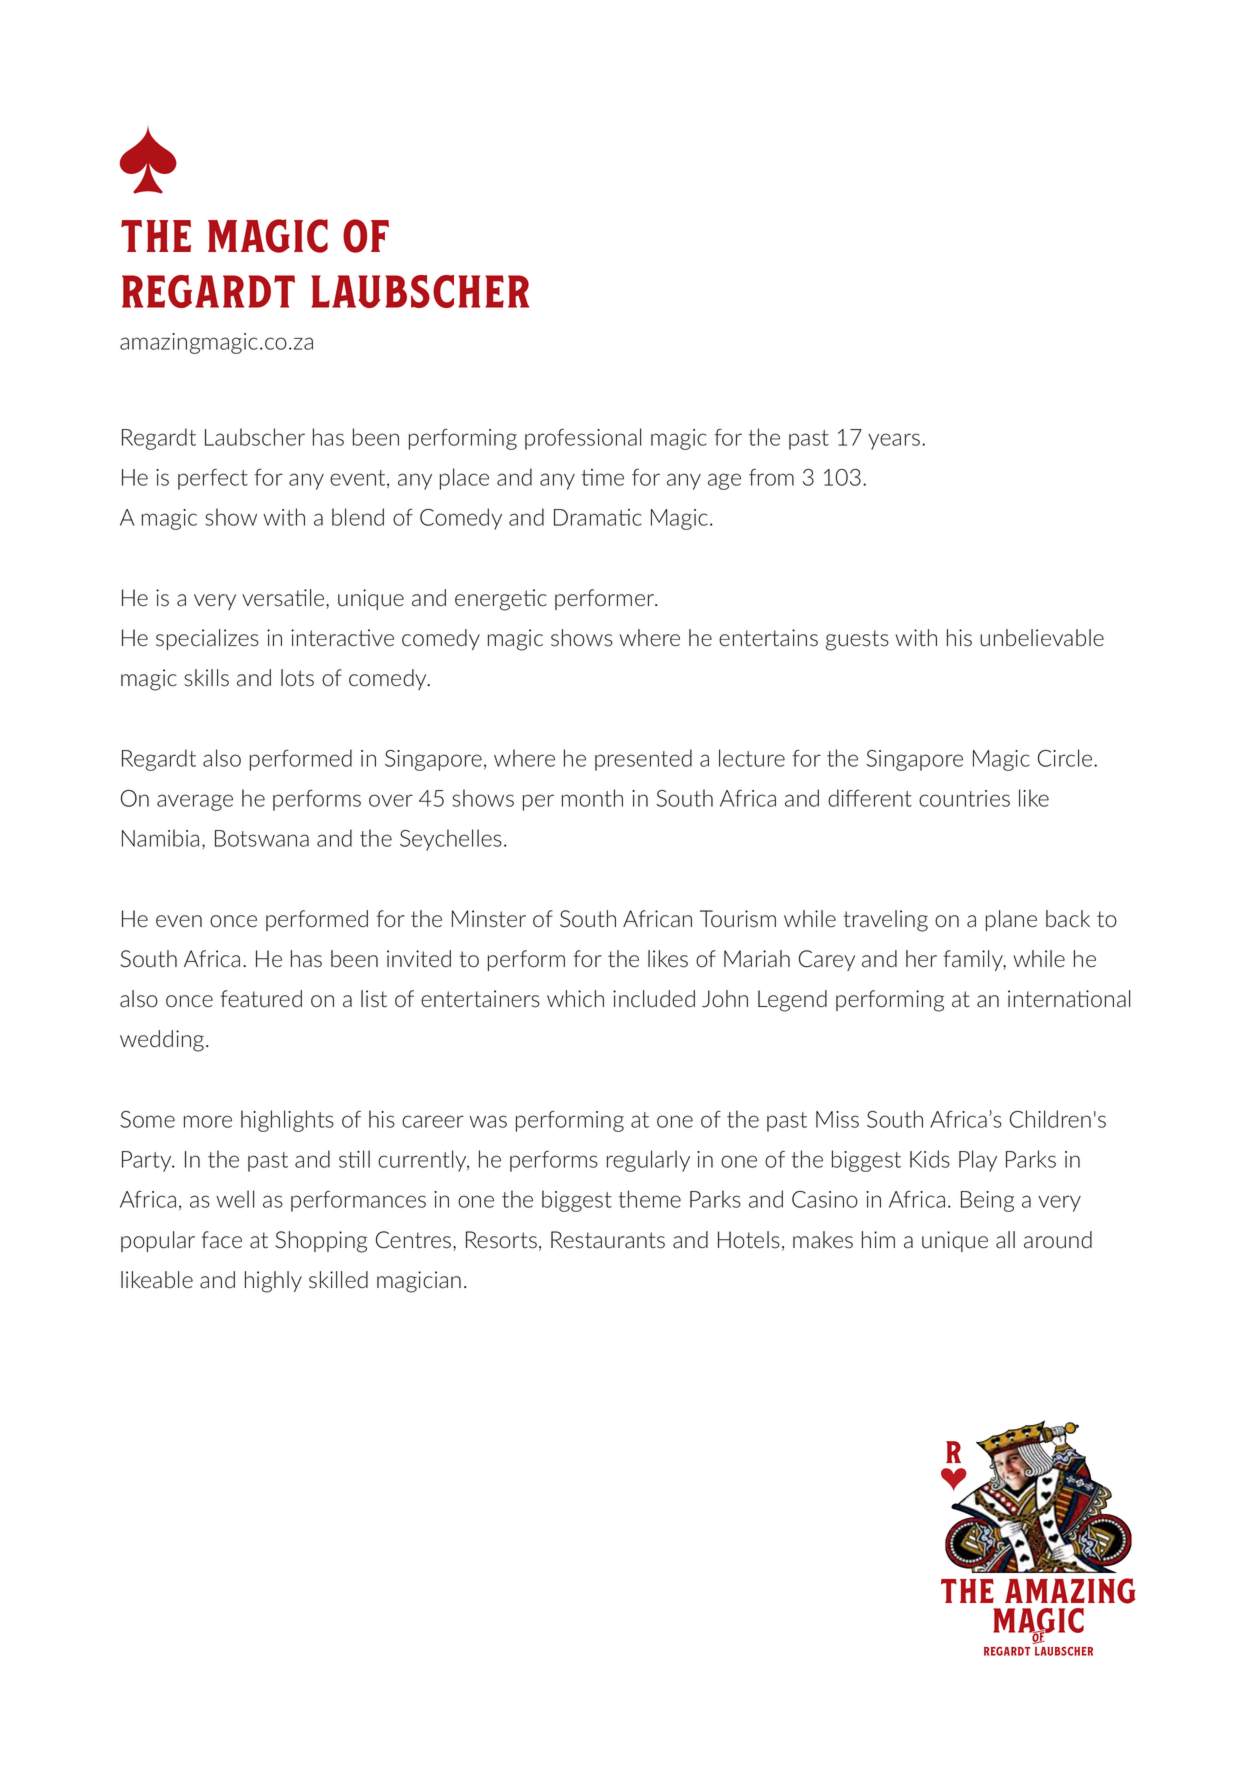 The width and height of the screenshot is (1257, 1778). I want to click on face, so click(222, 1240).
